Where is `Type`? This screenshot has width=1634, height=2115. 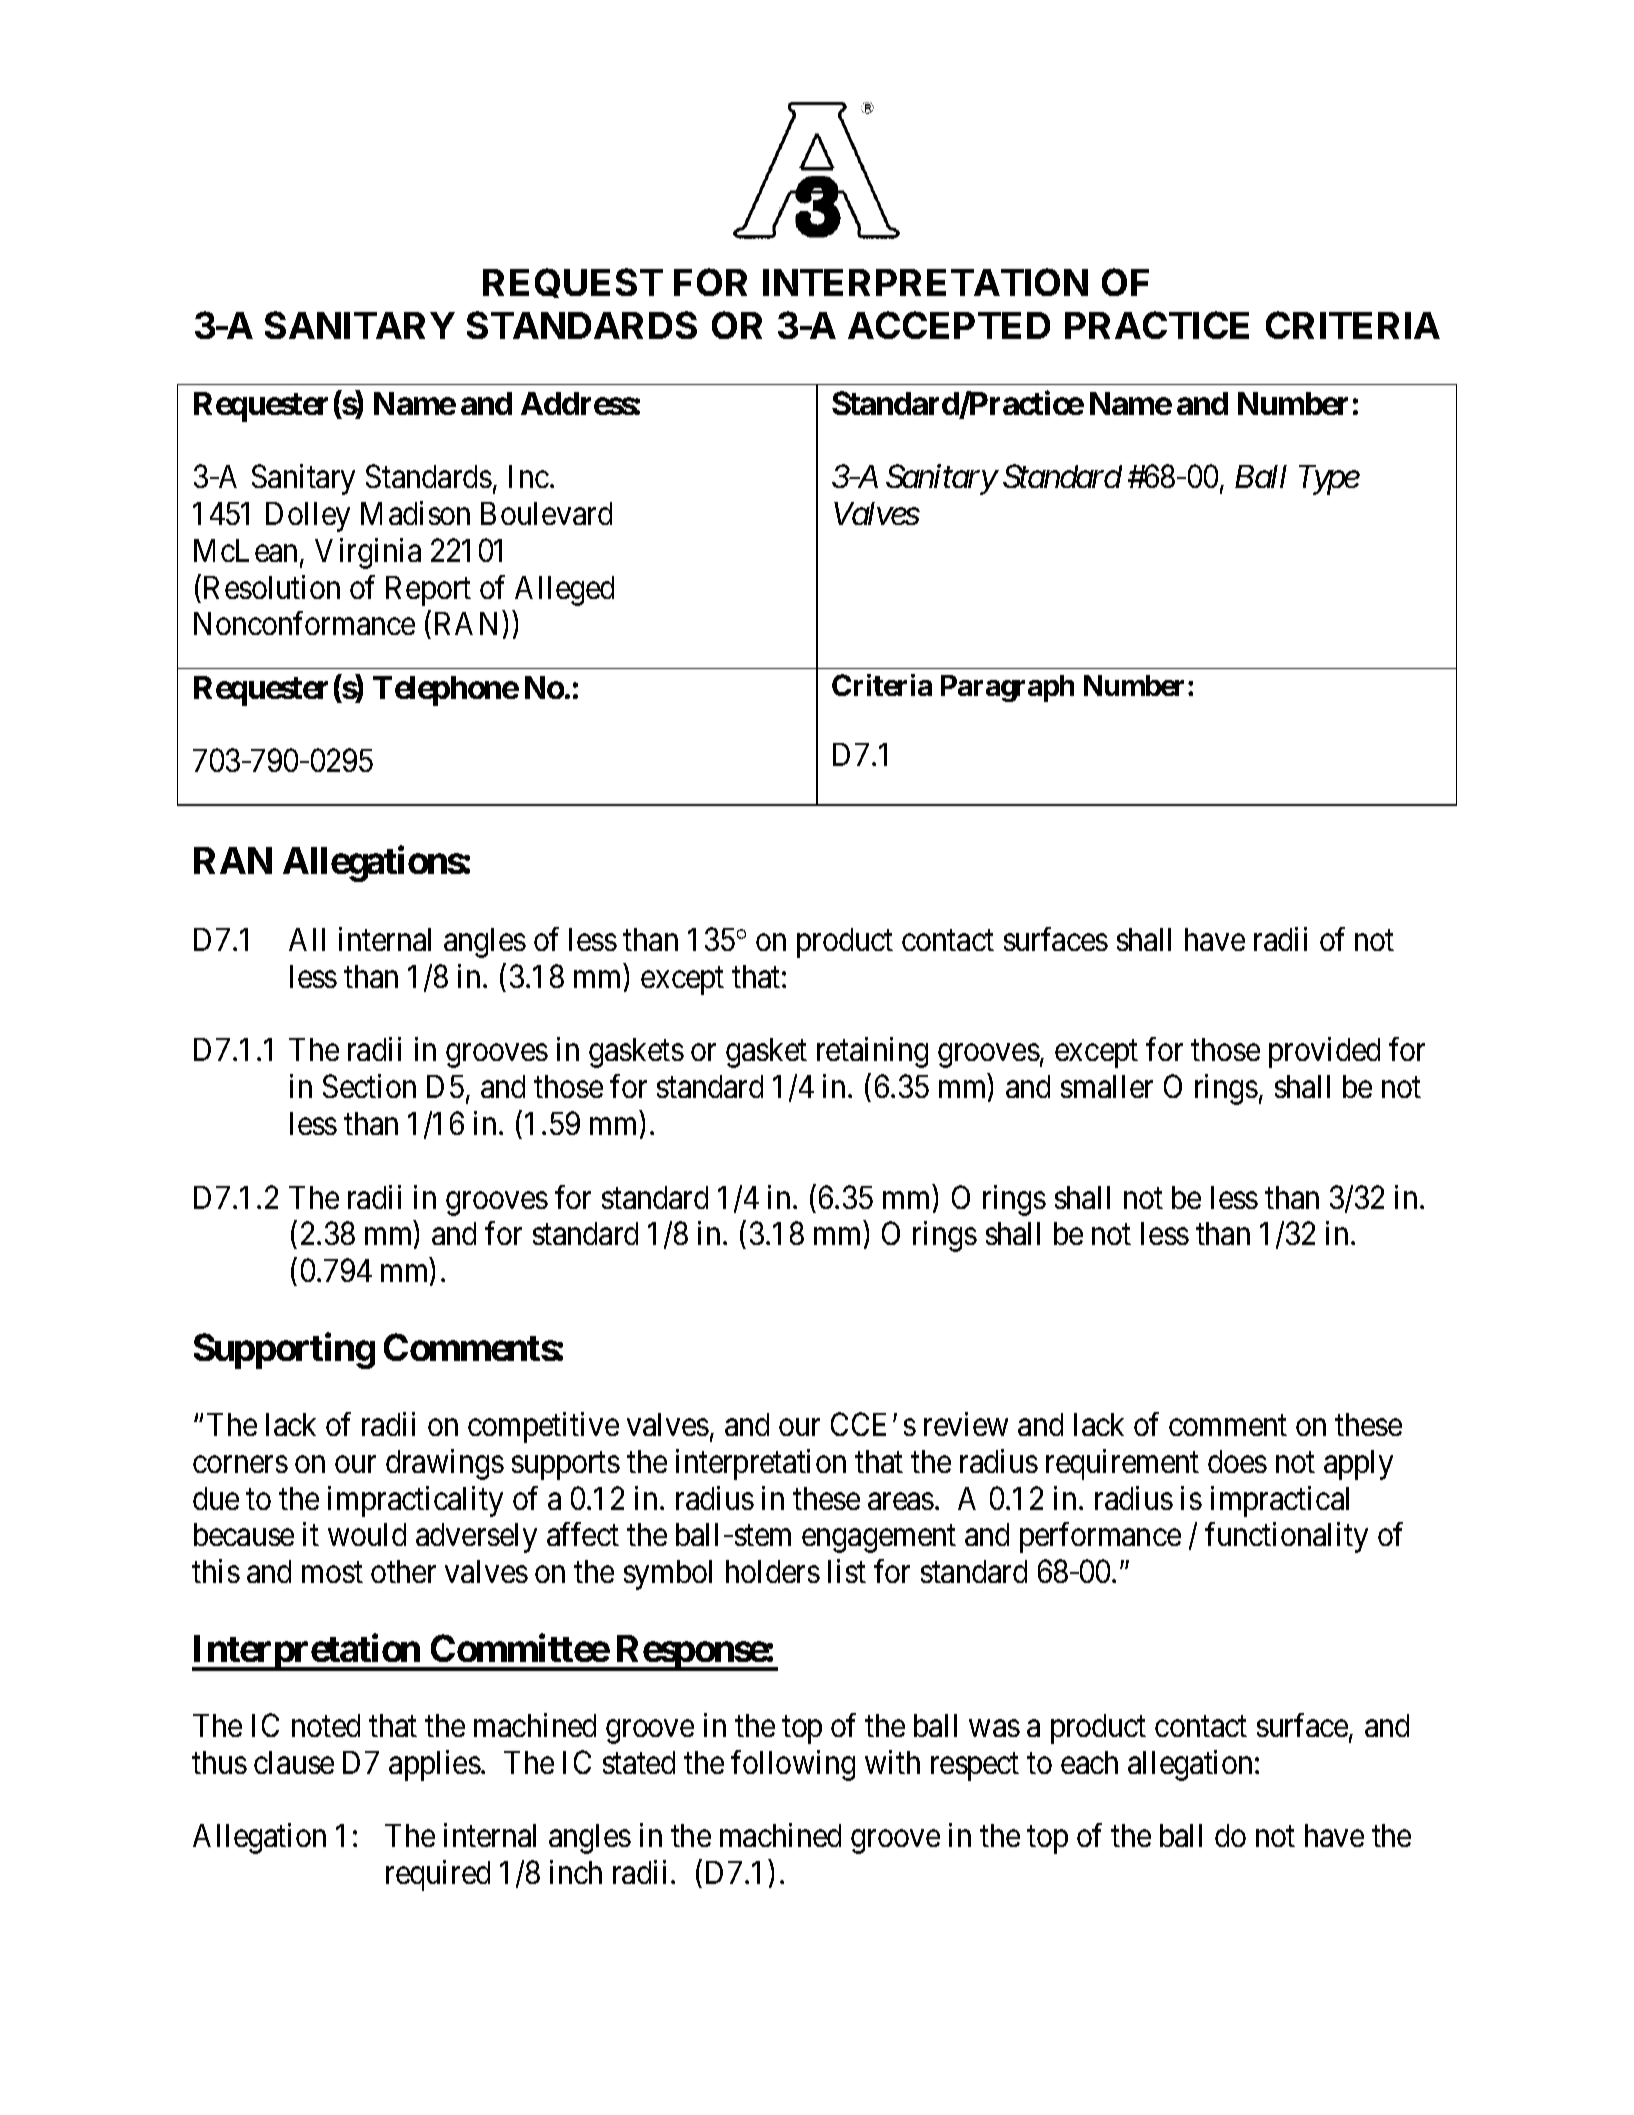
Type is located at coordinates (1329, 480).
